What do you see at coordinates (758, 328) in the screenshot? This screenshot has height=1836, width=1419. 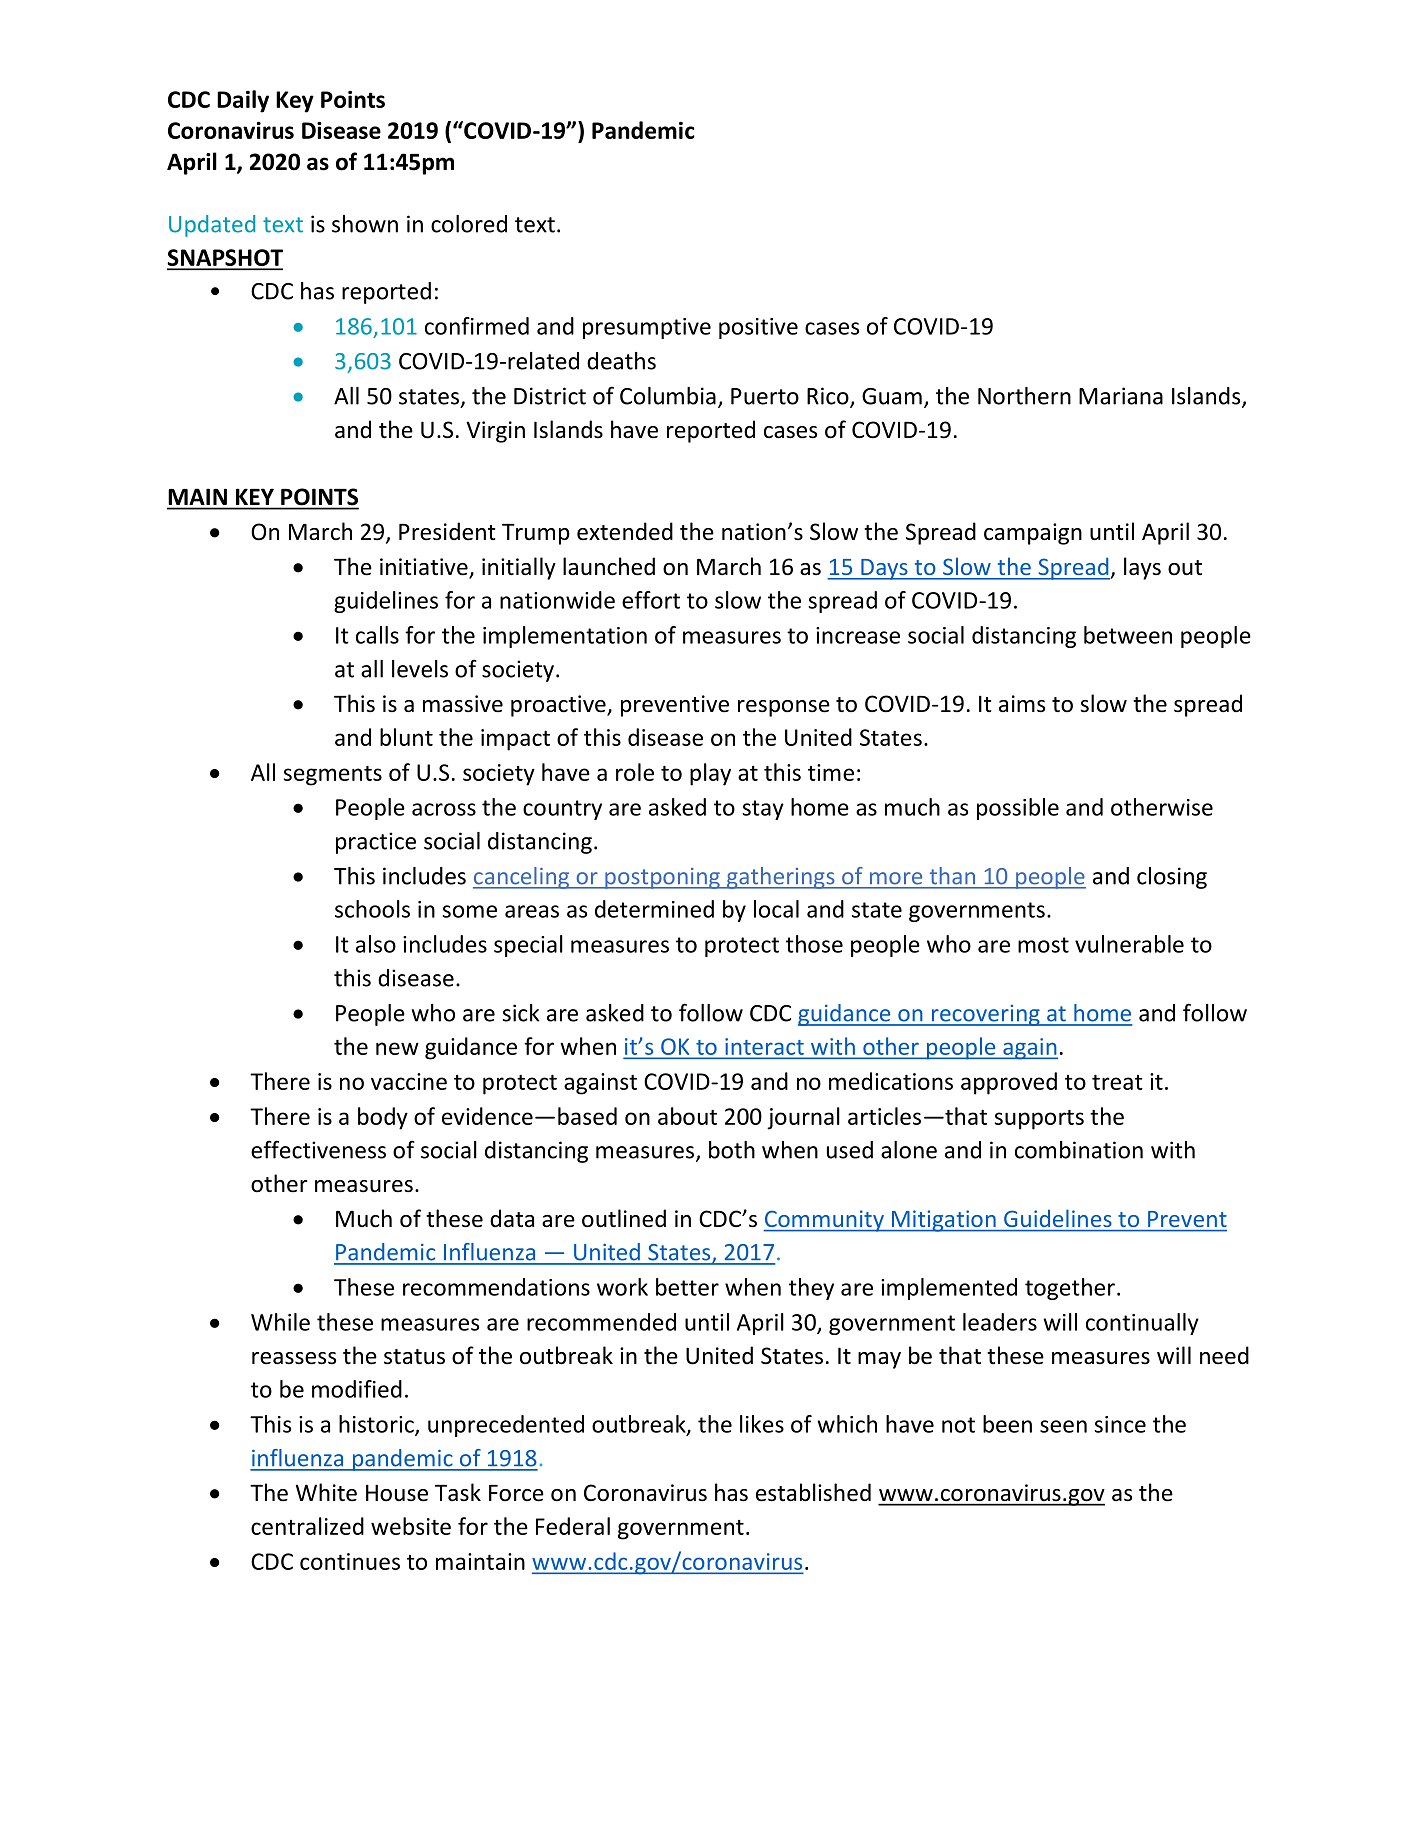 I see `positive` at bounding box center [758, 328].
